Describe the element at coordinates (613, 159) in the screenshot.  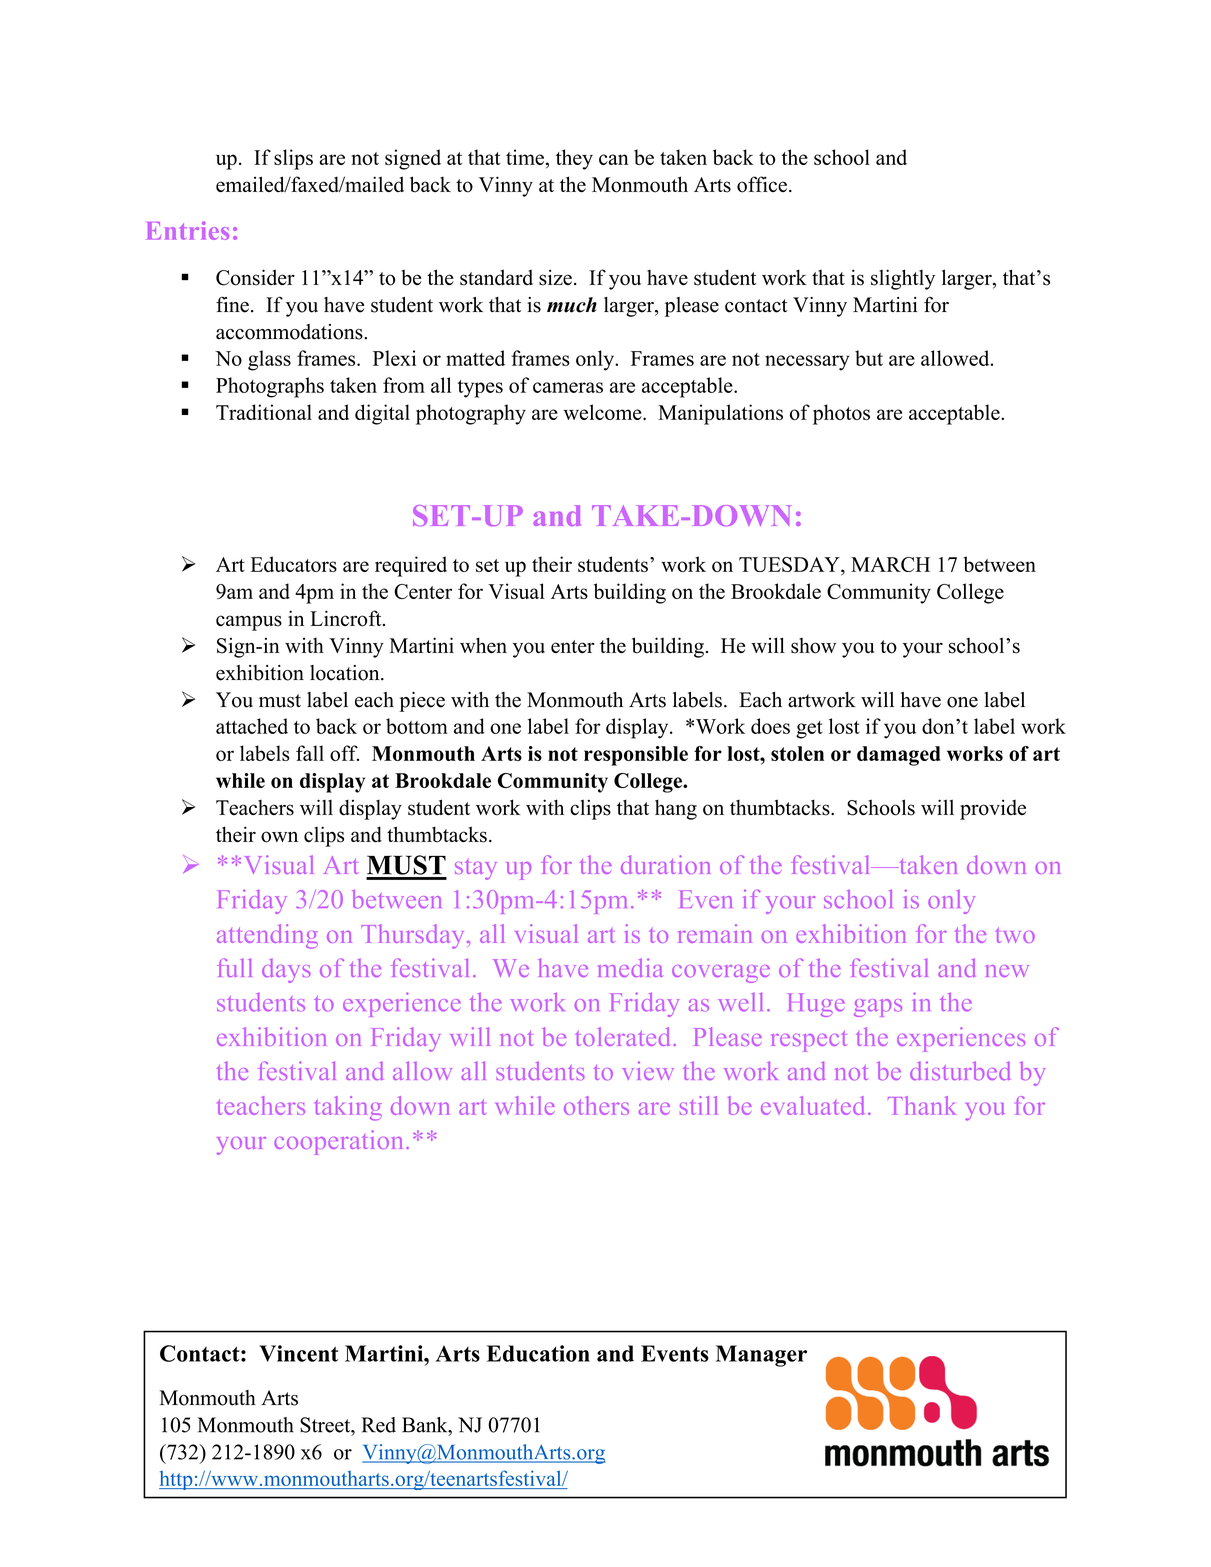
I see `can` at that location.
